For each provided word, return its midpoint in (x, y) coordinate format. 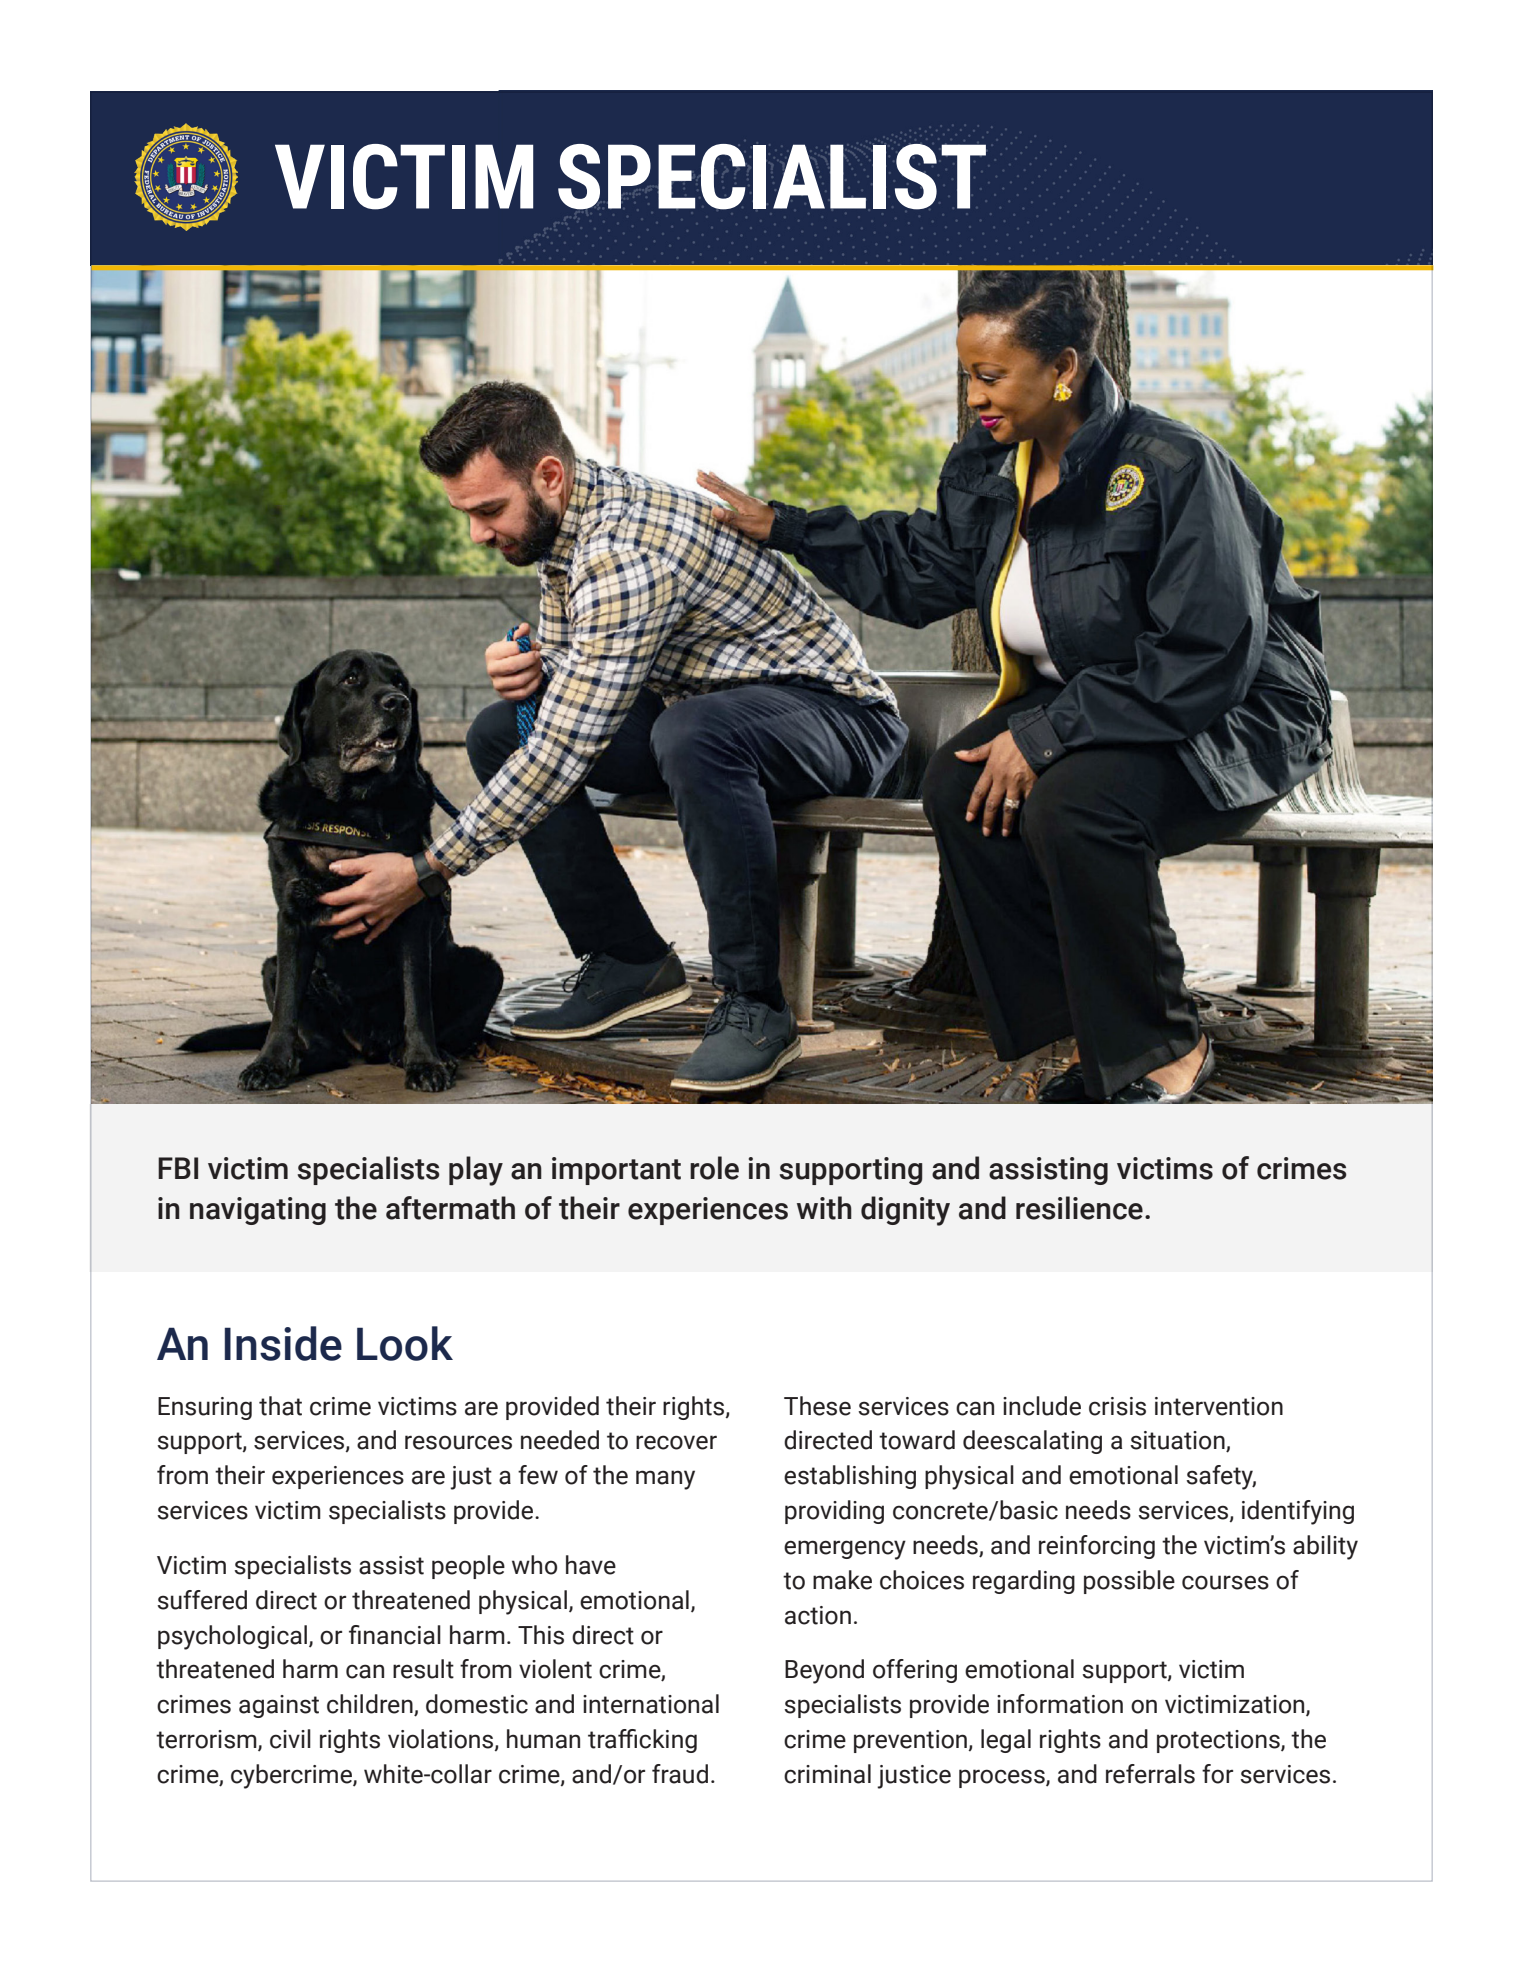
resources (458, 1442)
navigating (258, 1211)
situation (1178, 1441)
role (714, 1168)
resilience (1079, 1208)
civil (290, 1739)
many (665, 1480)
